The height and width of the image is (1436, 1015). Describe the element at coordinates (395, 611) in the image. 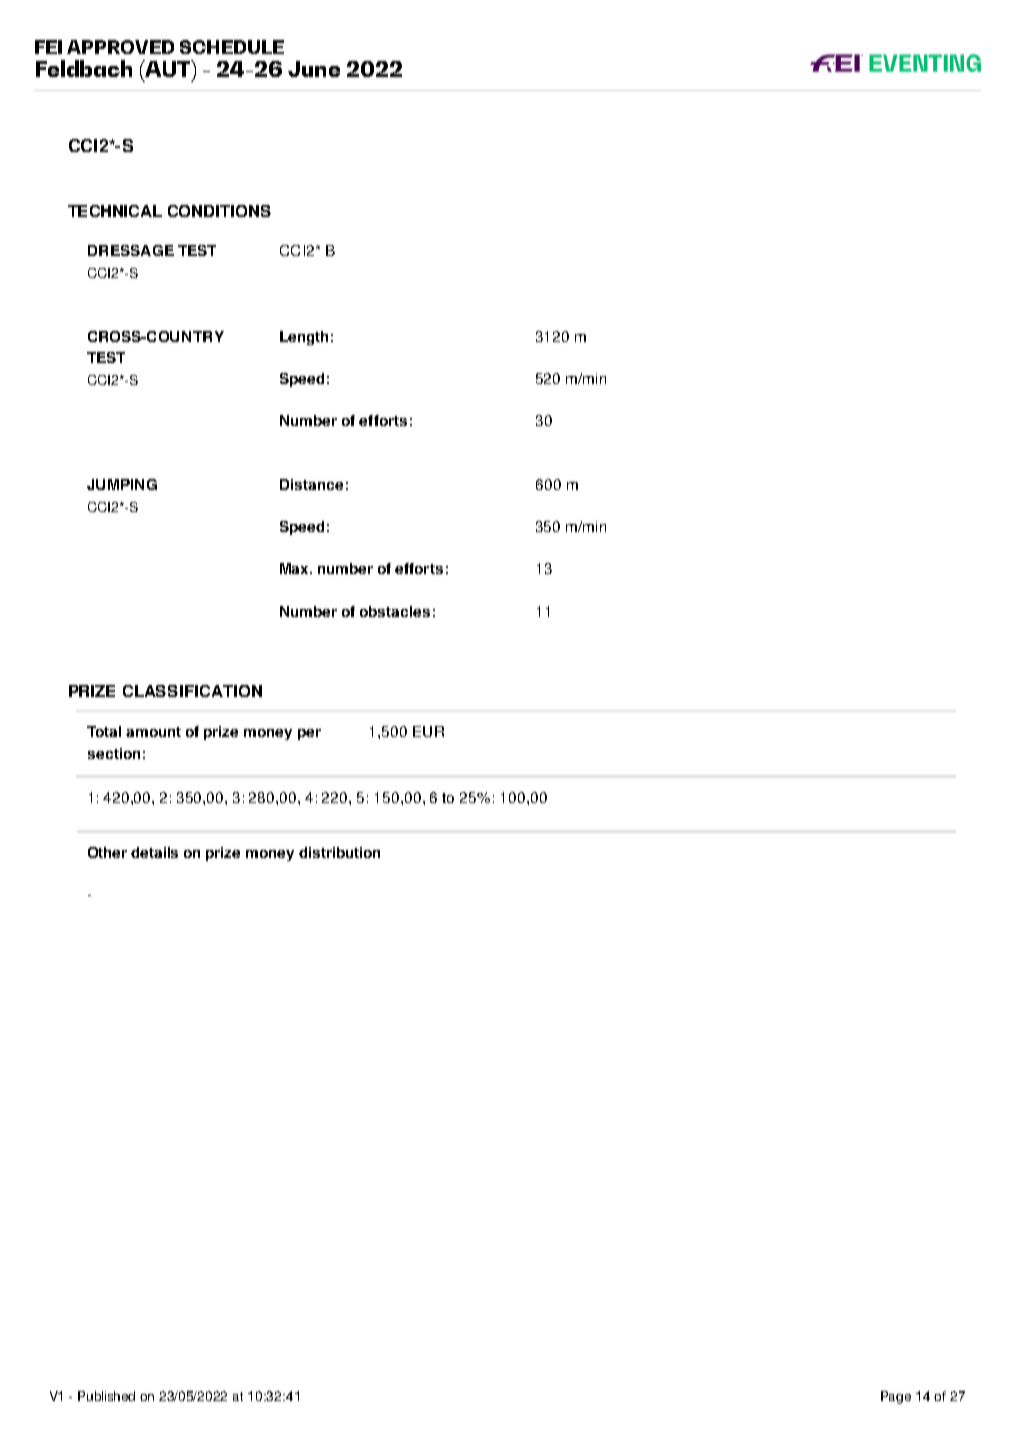

I see `obstacles` at that location.
